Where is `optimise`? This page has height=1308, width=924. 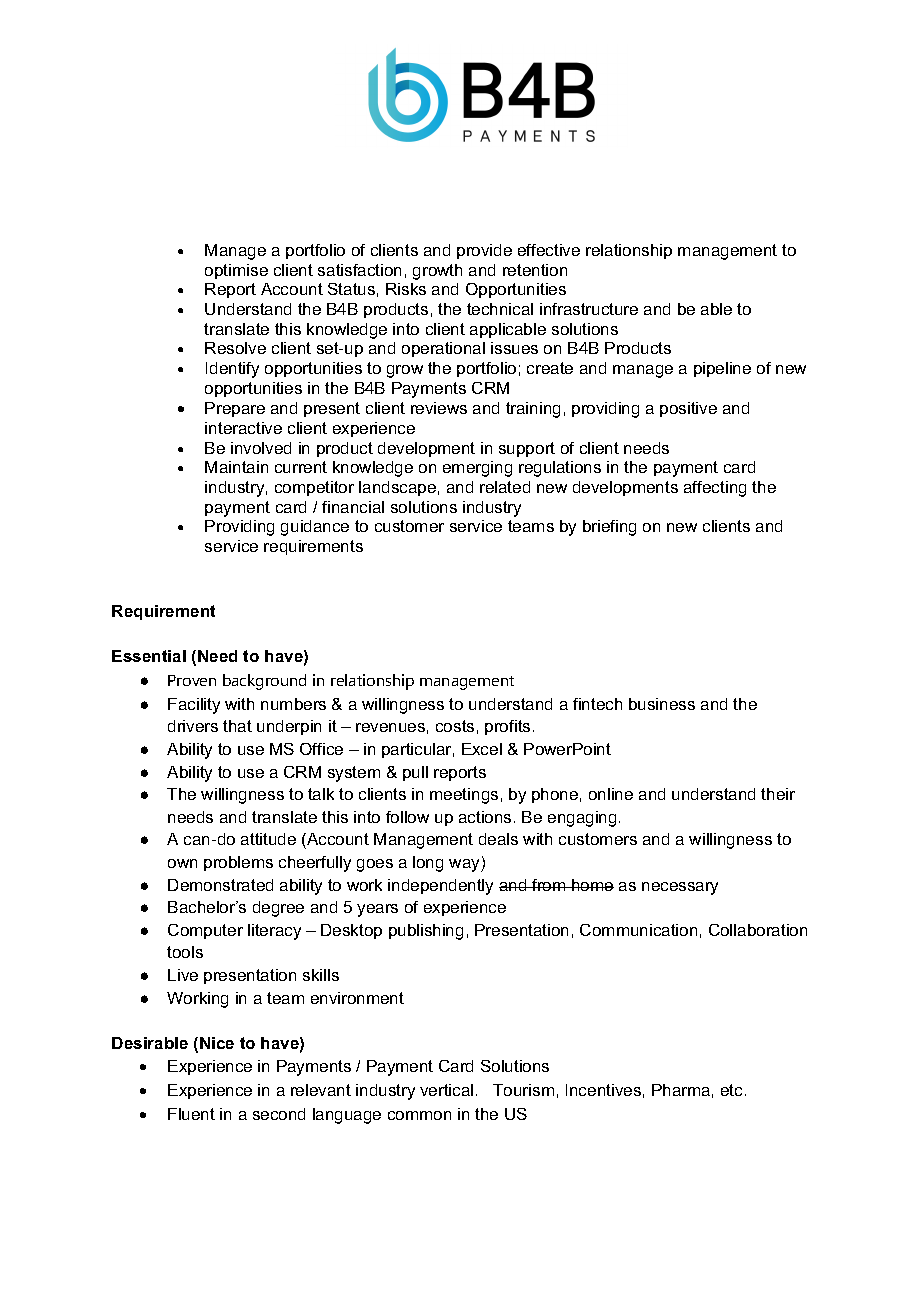 optimise is located at coordinates (236, 271).
